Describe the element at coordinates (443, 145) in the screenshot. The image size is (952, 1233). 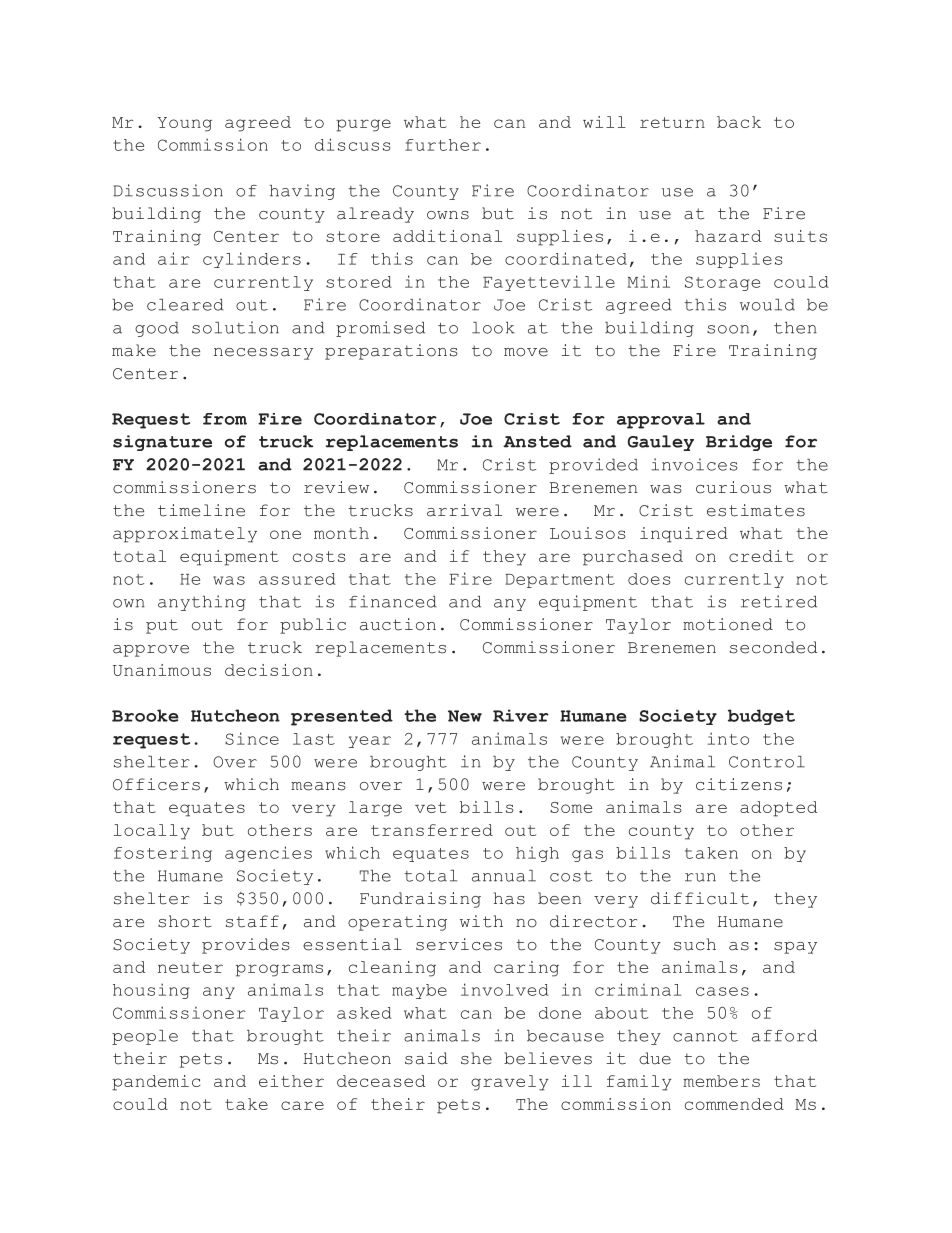
I see `further` at that location.
